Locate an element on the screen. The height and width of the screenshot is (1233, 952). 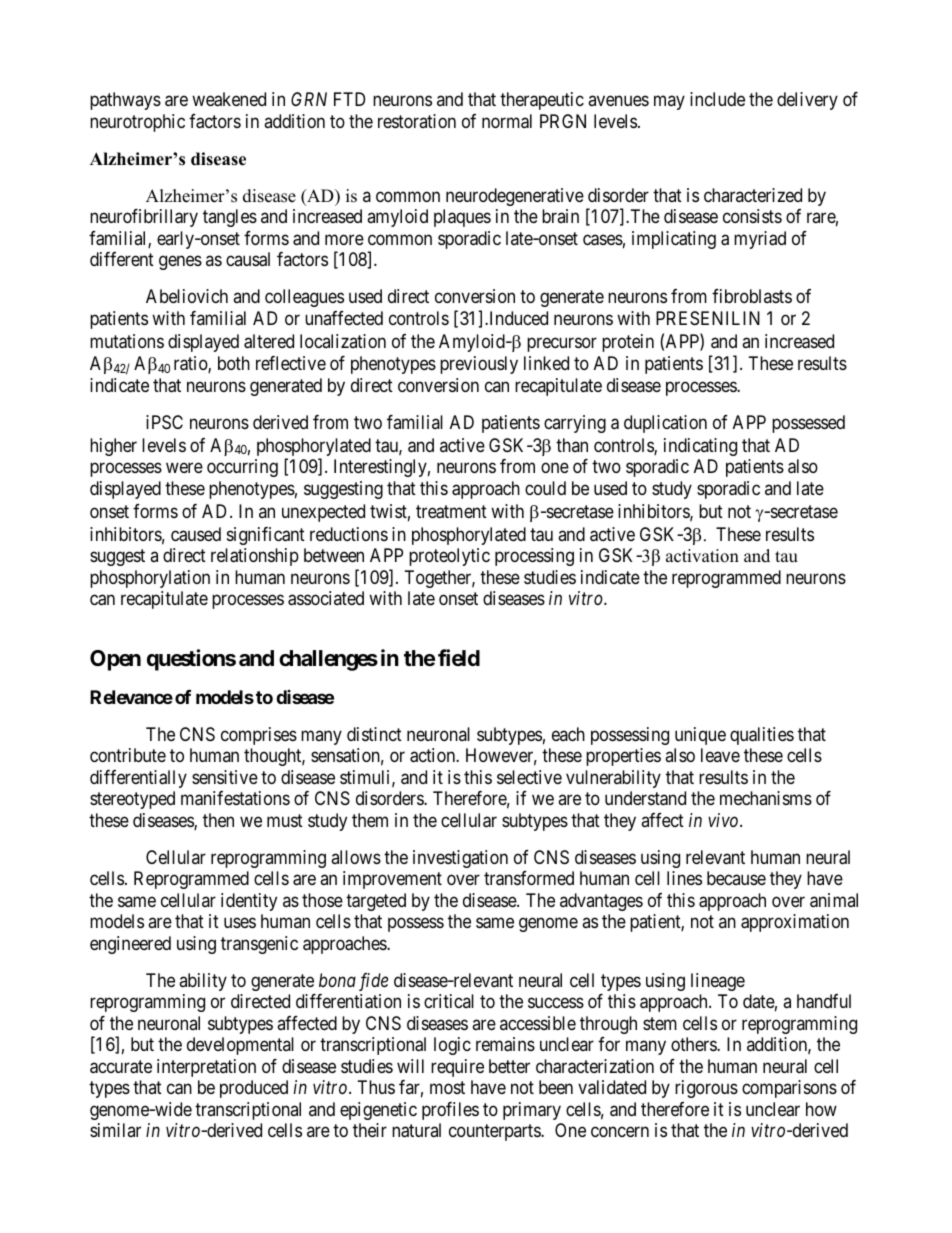
field is located at coordinates (459, 657).
